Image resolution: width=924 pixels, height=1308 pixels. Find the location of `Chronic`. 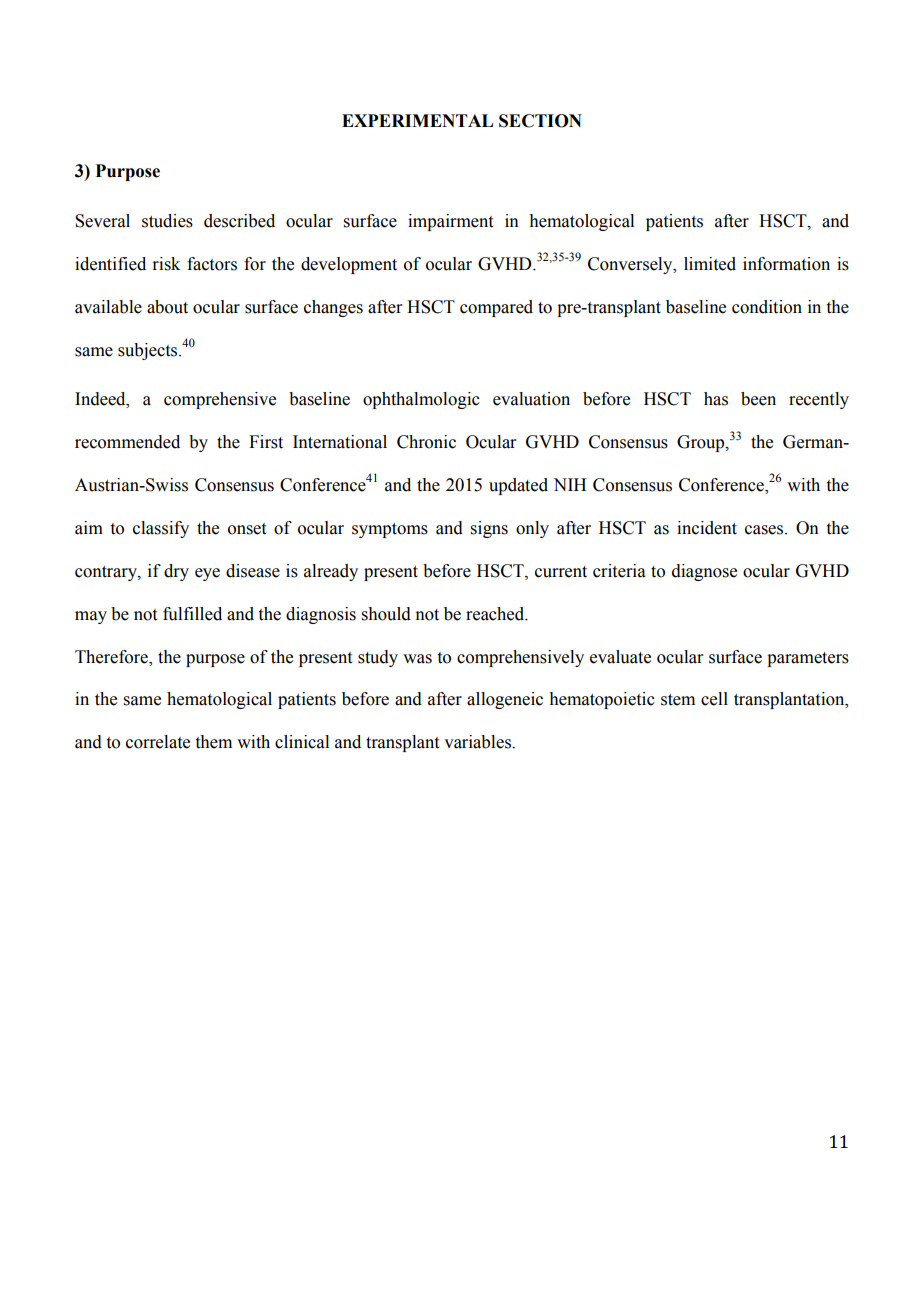

Chronic is located at coordinates (426, 442).
